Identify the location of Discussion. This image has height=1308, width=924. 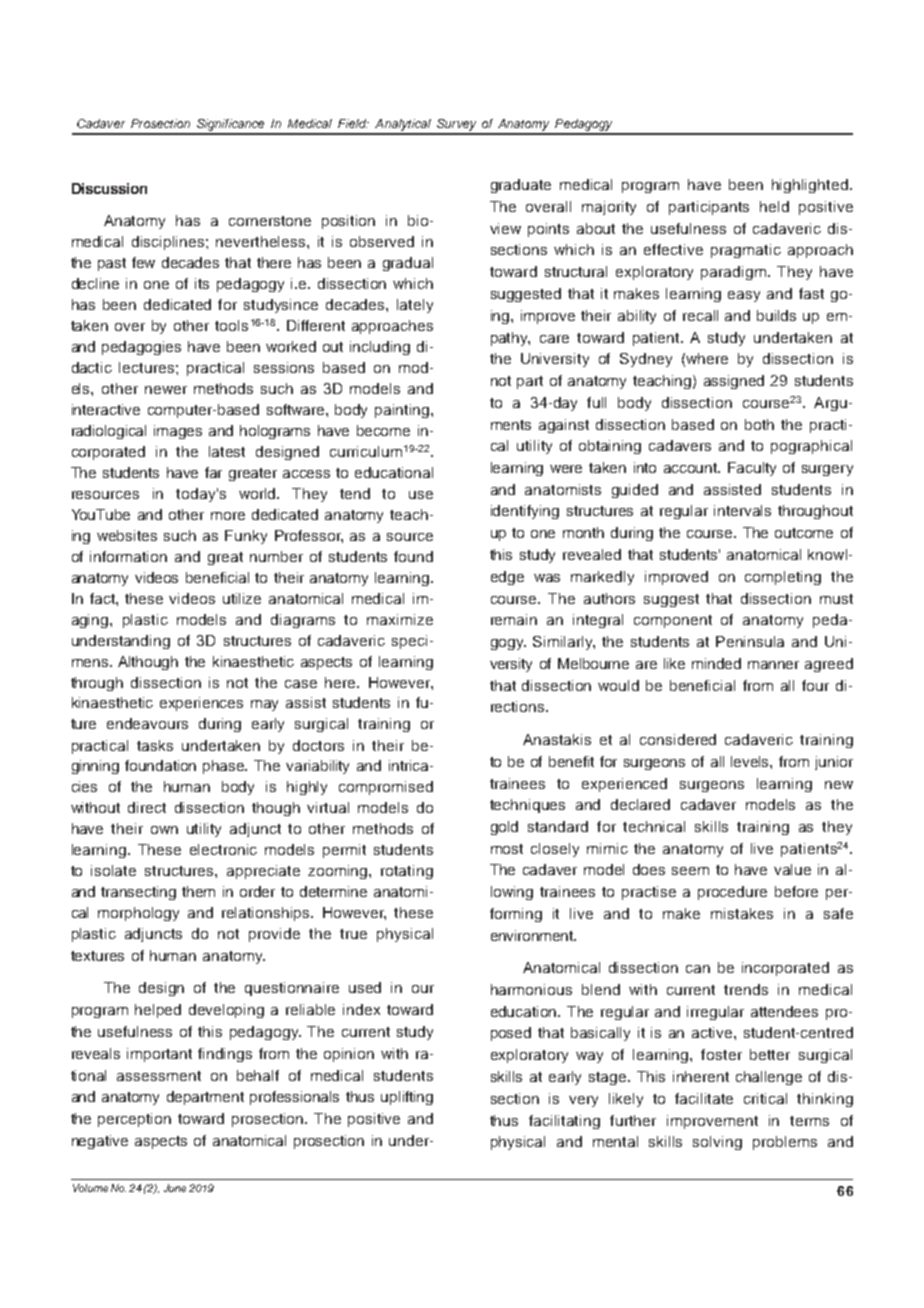
(109, 188).
